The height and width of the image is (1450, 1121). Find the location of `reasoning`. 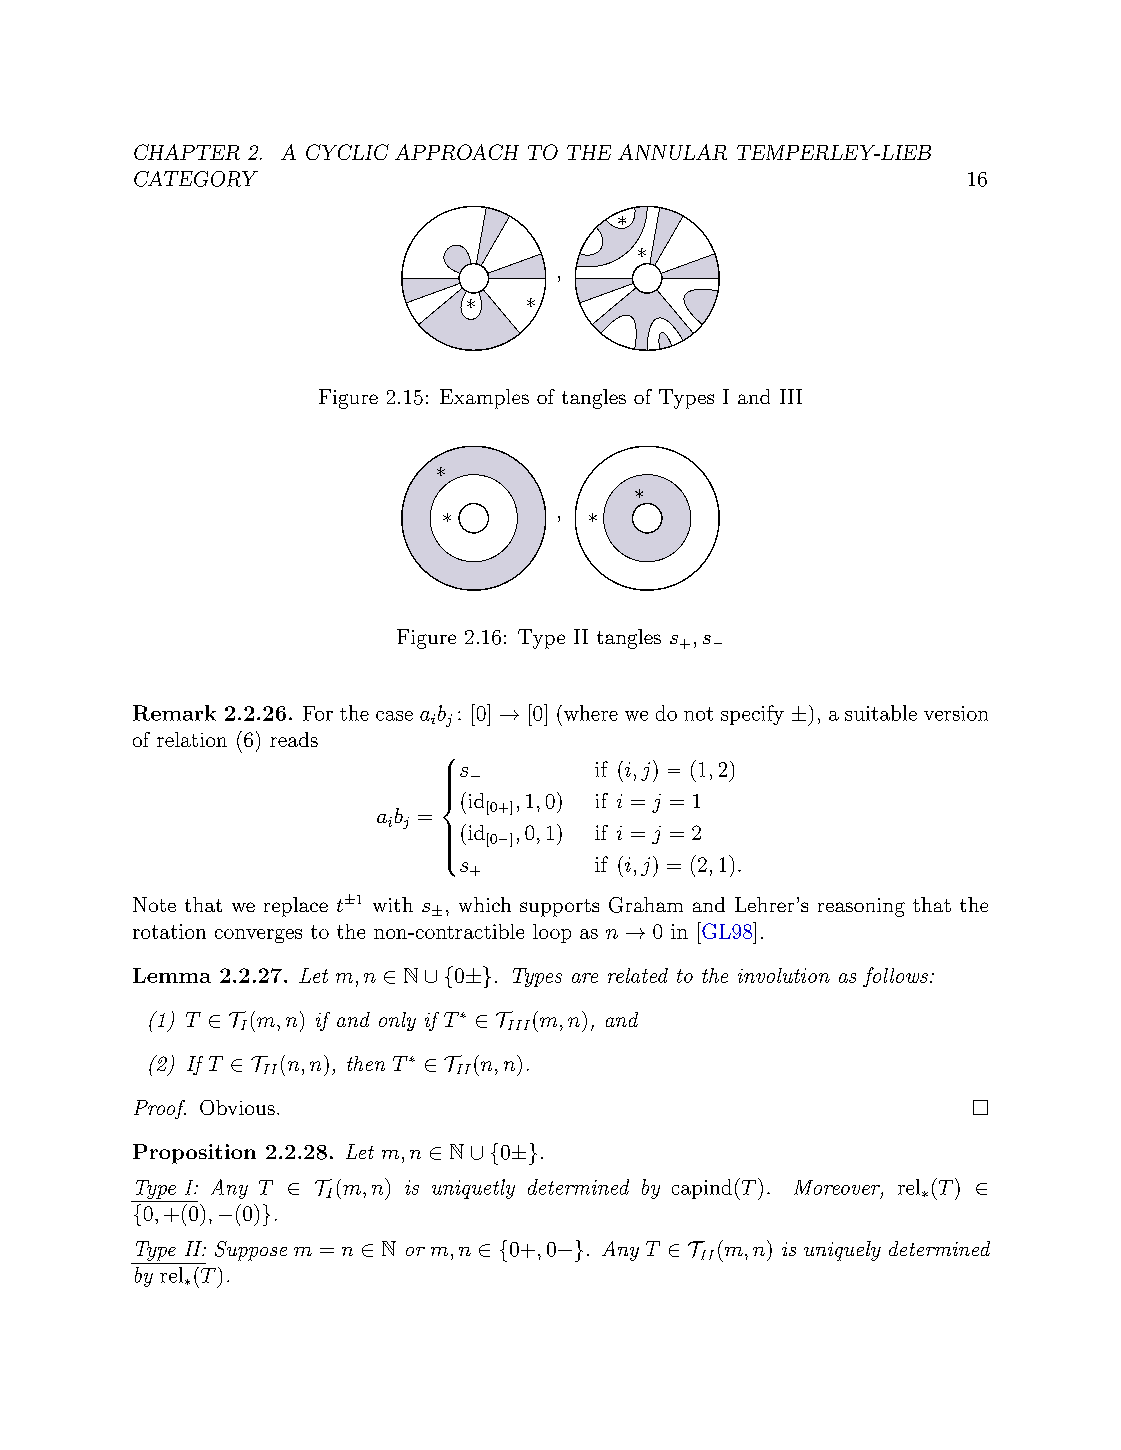

reasoning is located at coordinates (861, 907).
